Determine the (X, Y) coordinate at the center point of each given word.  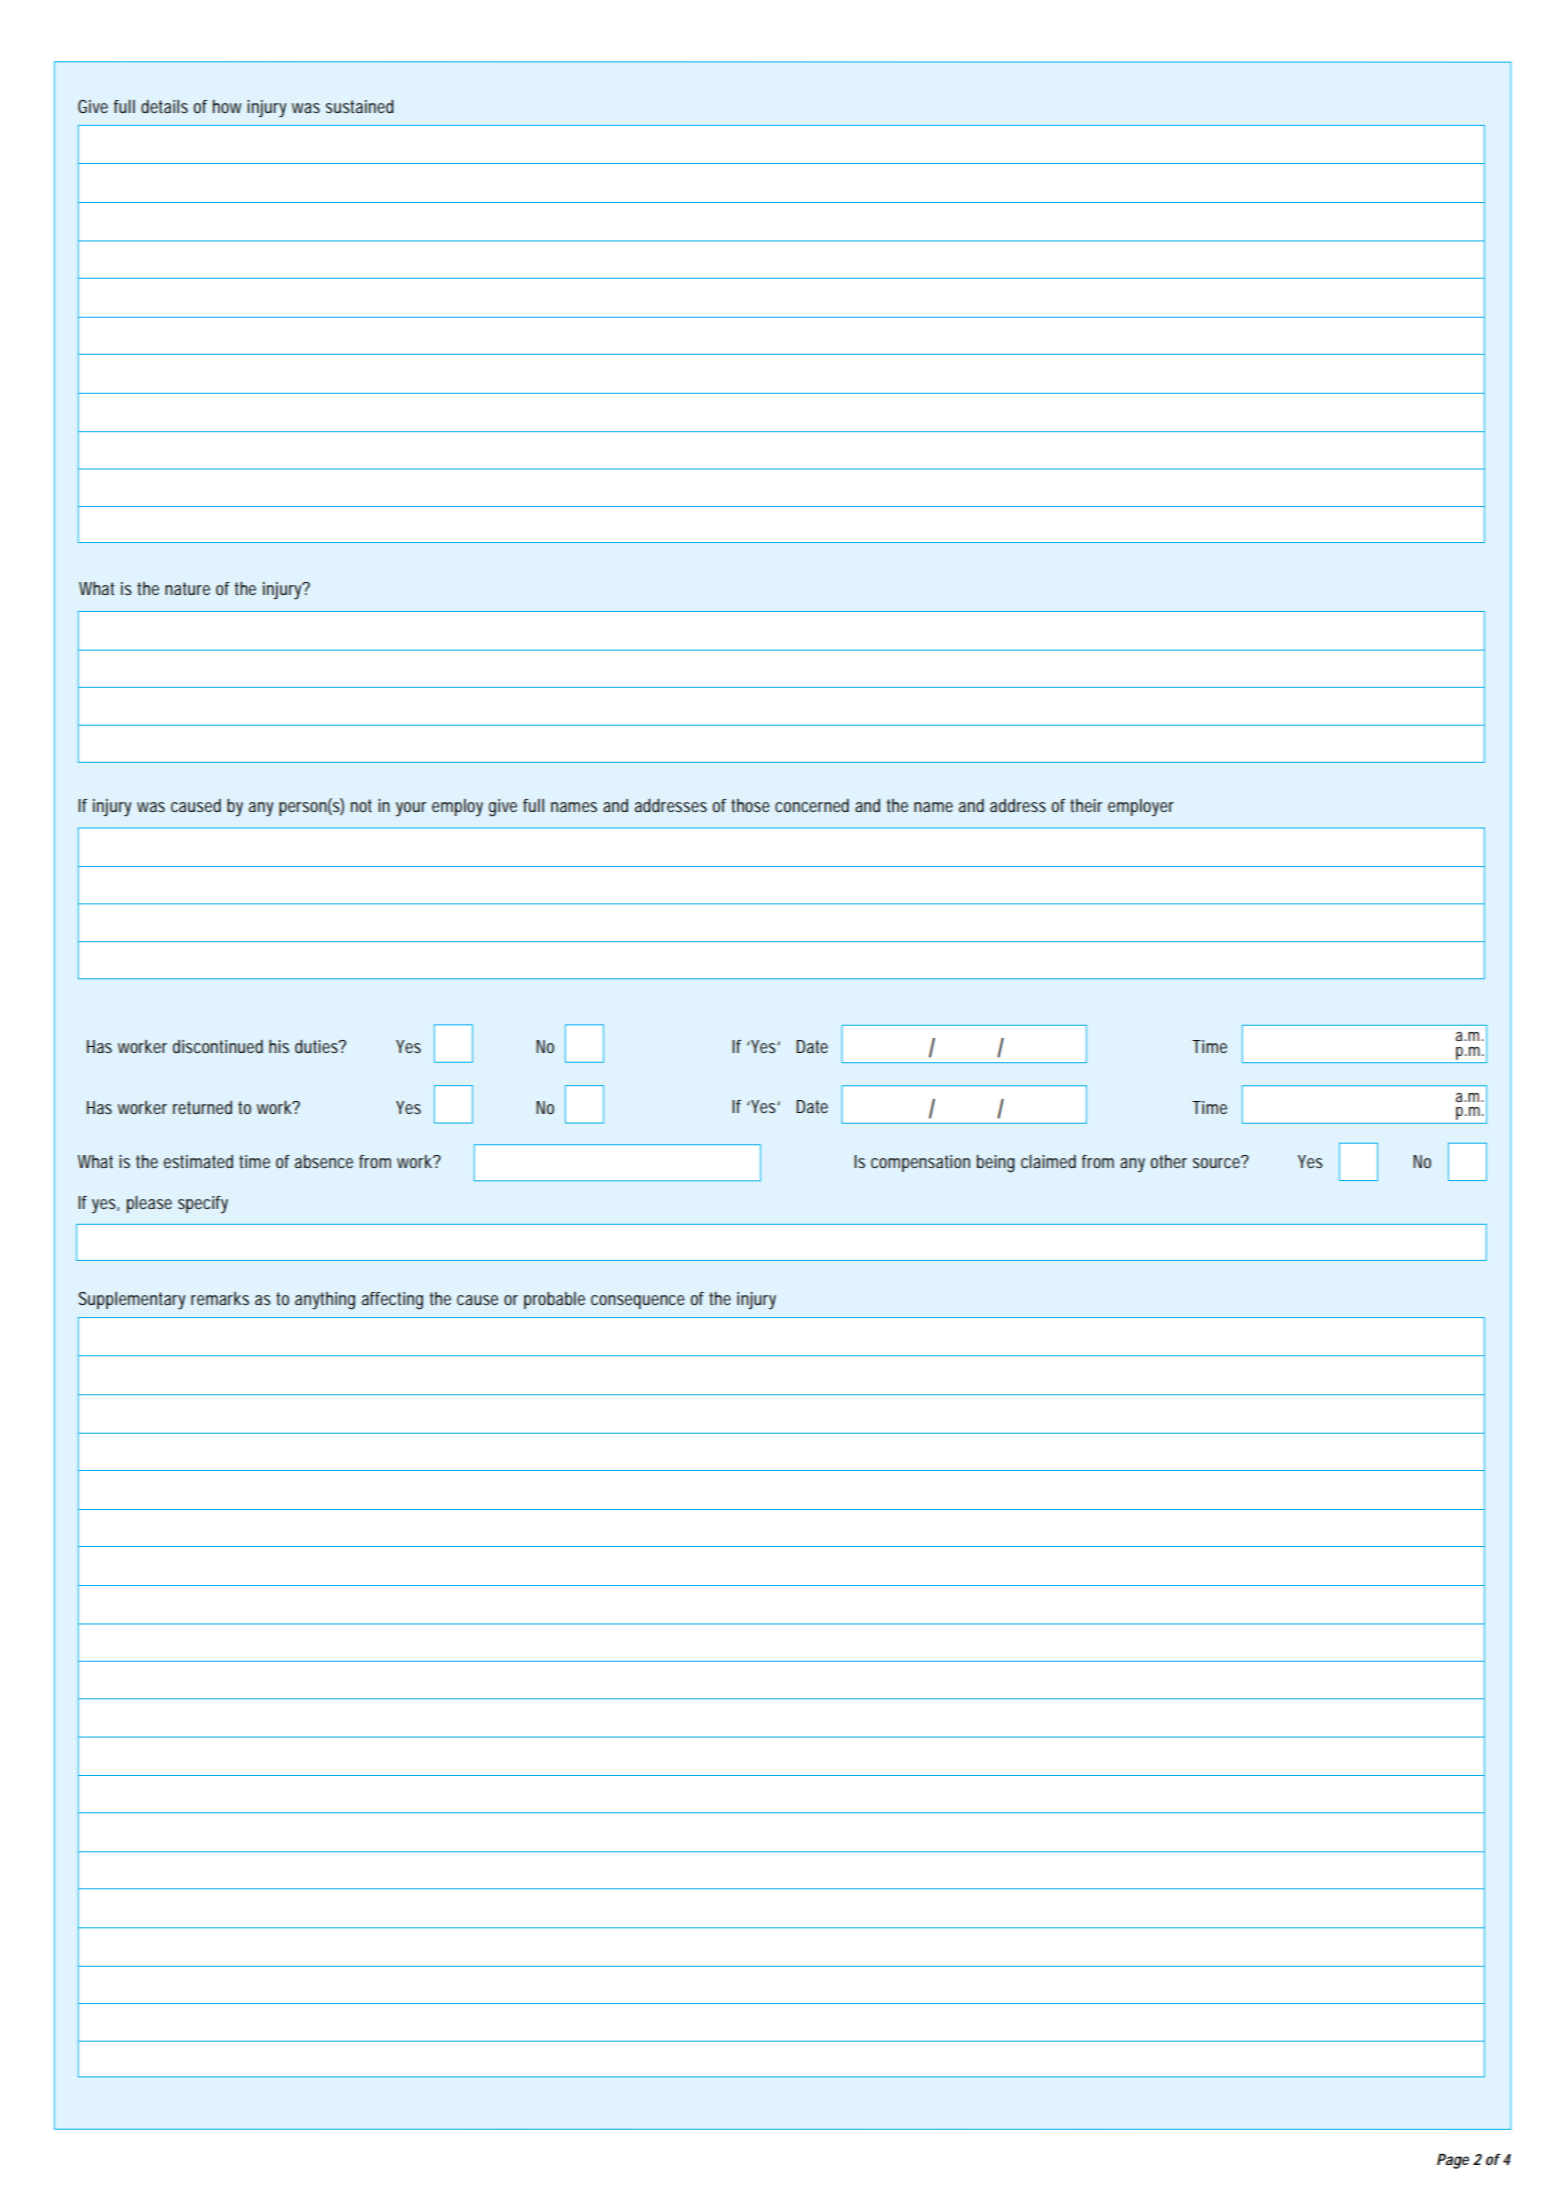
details (164, 106)
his (279, 1046)
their (1086, 805)
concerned (812, 805)
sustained (360, 106)
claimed (1048, 1161)
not (361, 805)
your (411, 809)
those (750, 805)
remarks (220, 1298)
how (227, 106)
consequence (638, 1302)
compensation (920, 1163)
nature (187, 588)
